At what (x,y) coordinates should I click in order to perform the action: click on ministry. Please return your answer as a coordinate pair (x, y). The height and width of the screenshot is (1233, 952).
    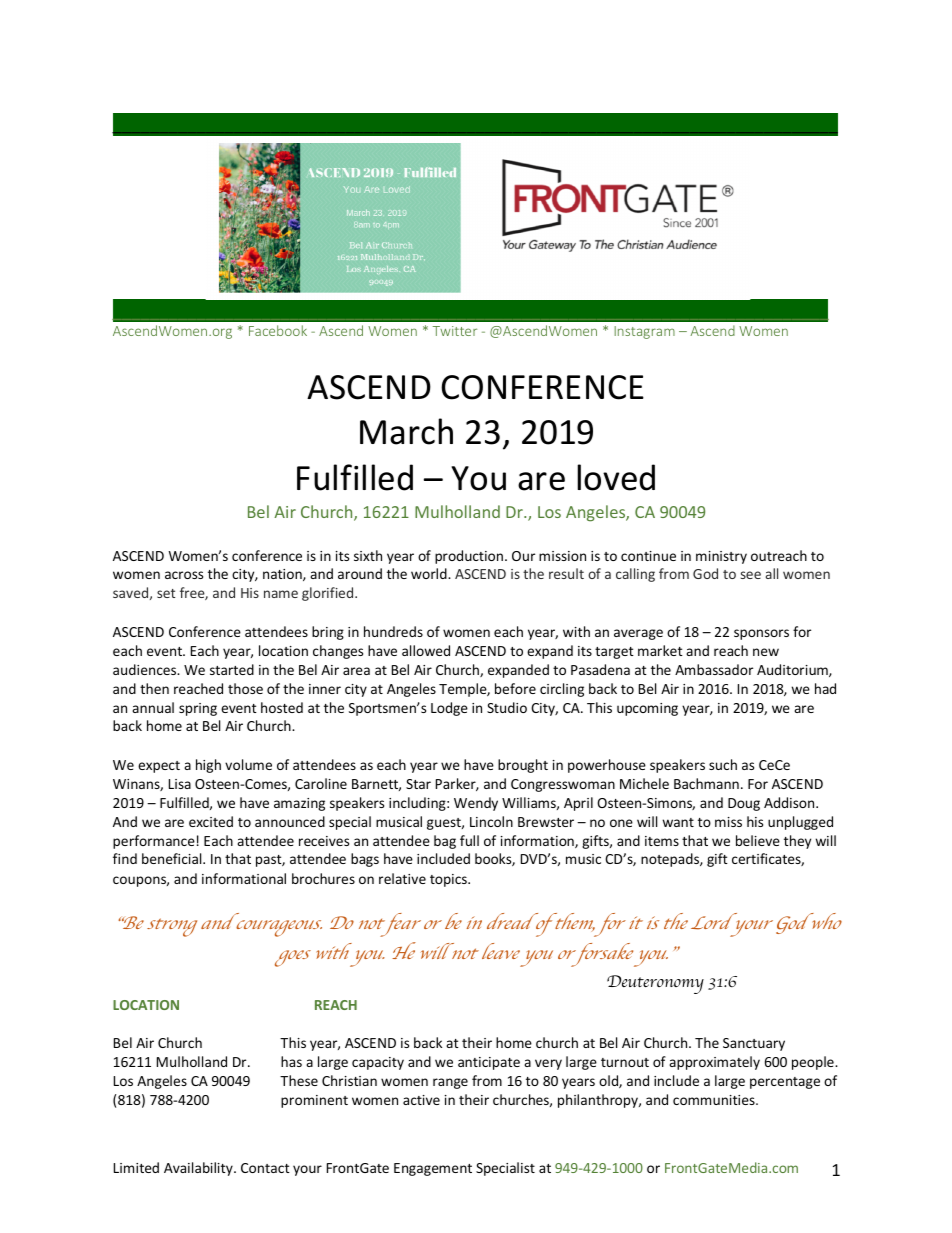
    Looking at the image, I should click on (721, 557).
